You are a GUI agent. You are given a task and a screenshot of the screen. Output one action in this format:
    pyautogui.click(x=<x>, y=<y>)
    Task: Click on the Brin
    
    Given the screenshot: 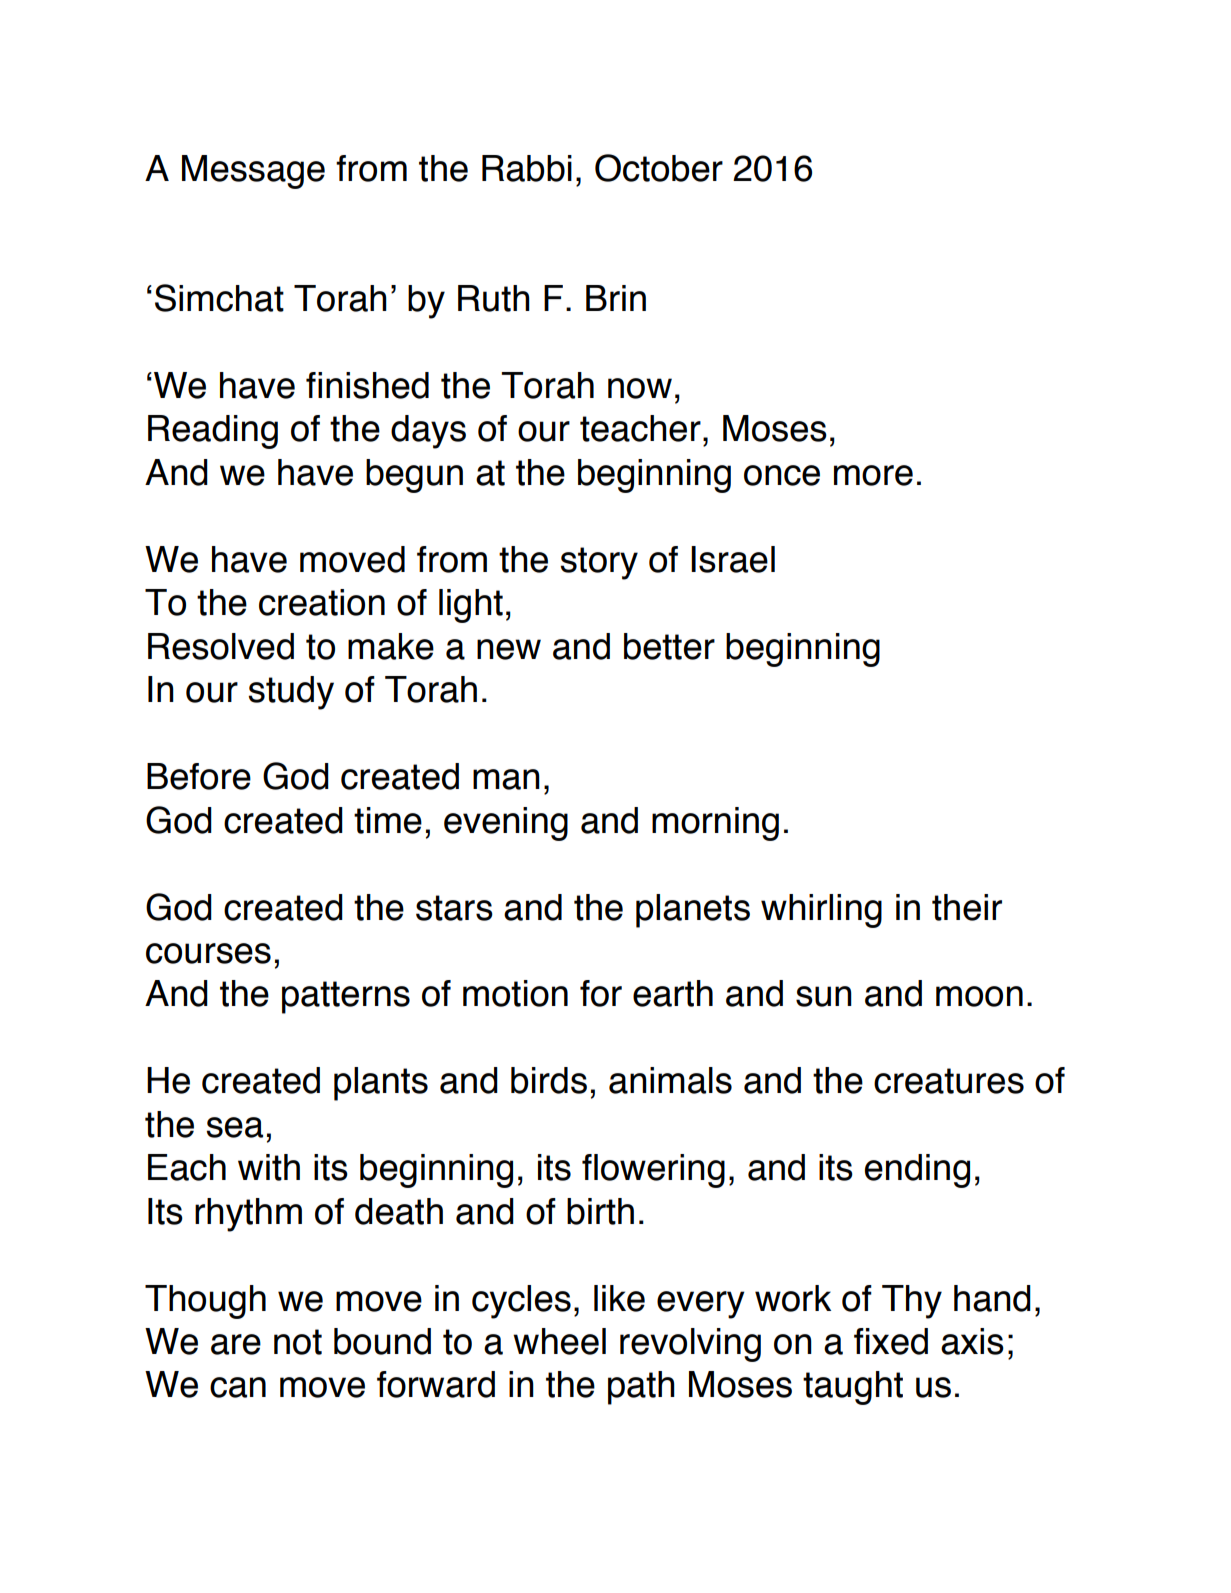 What is the action you would take?
    pyautogui.click(x=616, y=298)
